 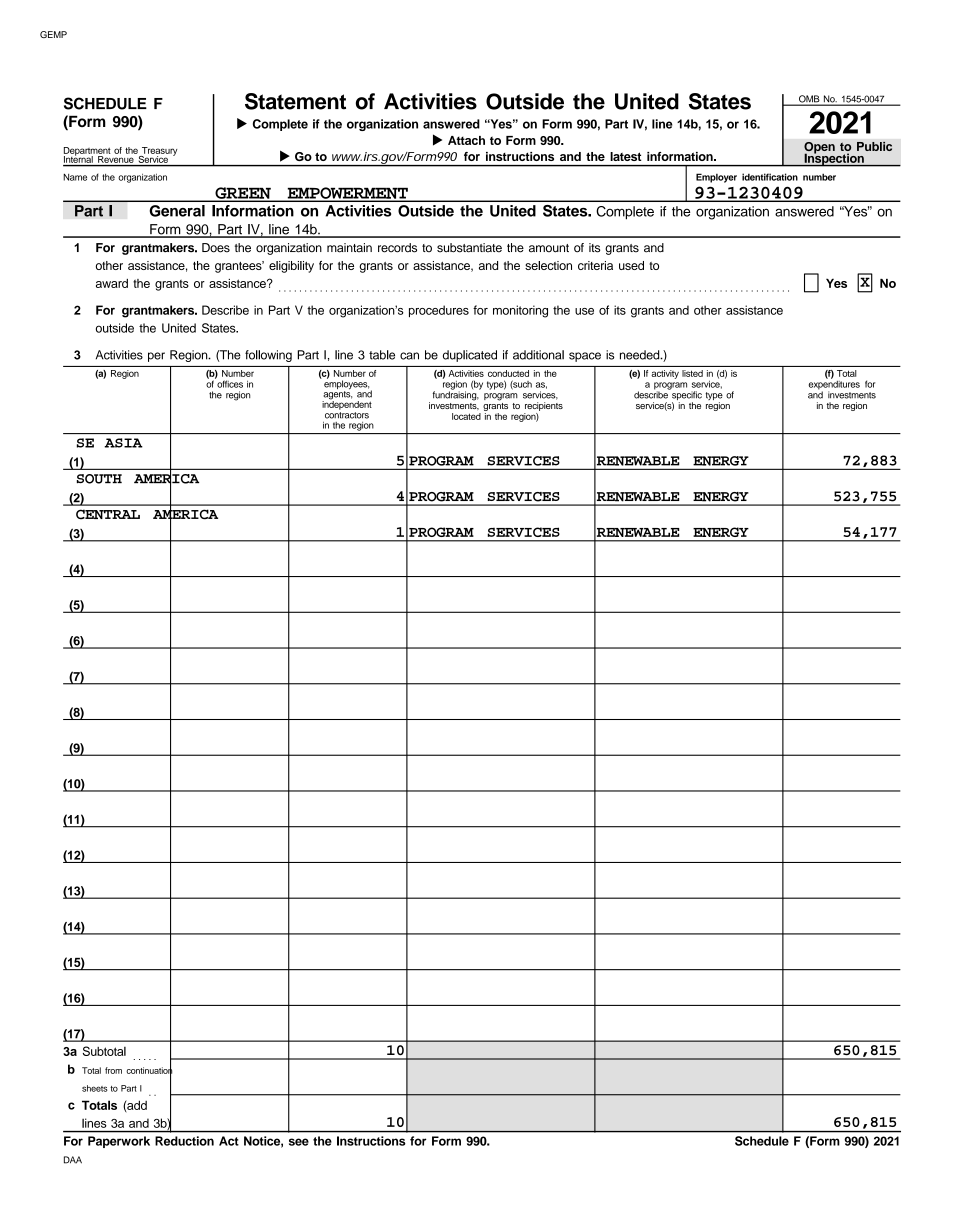 I want to click on duplicated, so click(x=470, y=356).
